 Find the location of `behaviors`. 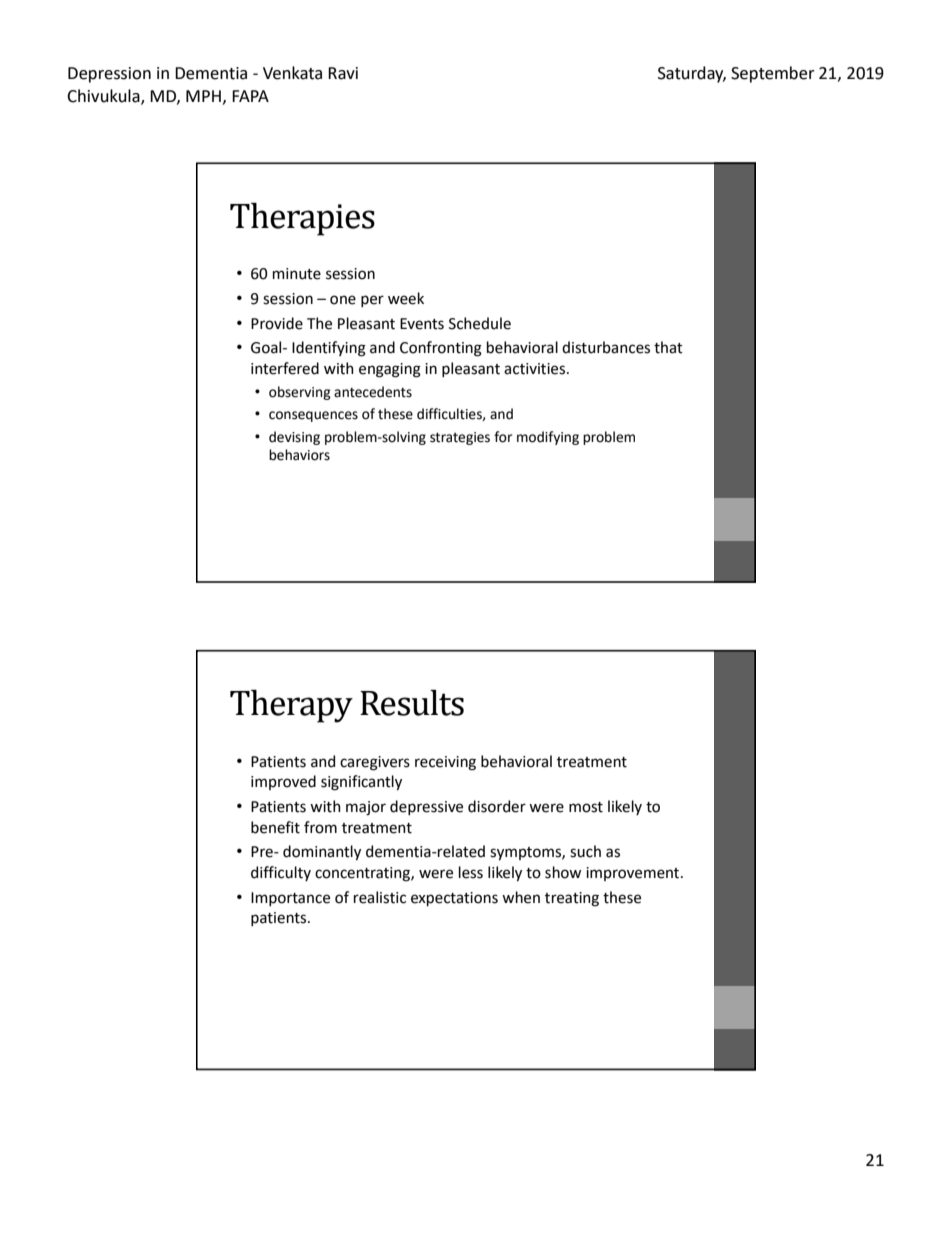

behaviors is located at coordinates (299, 455).
